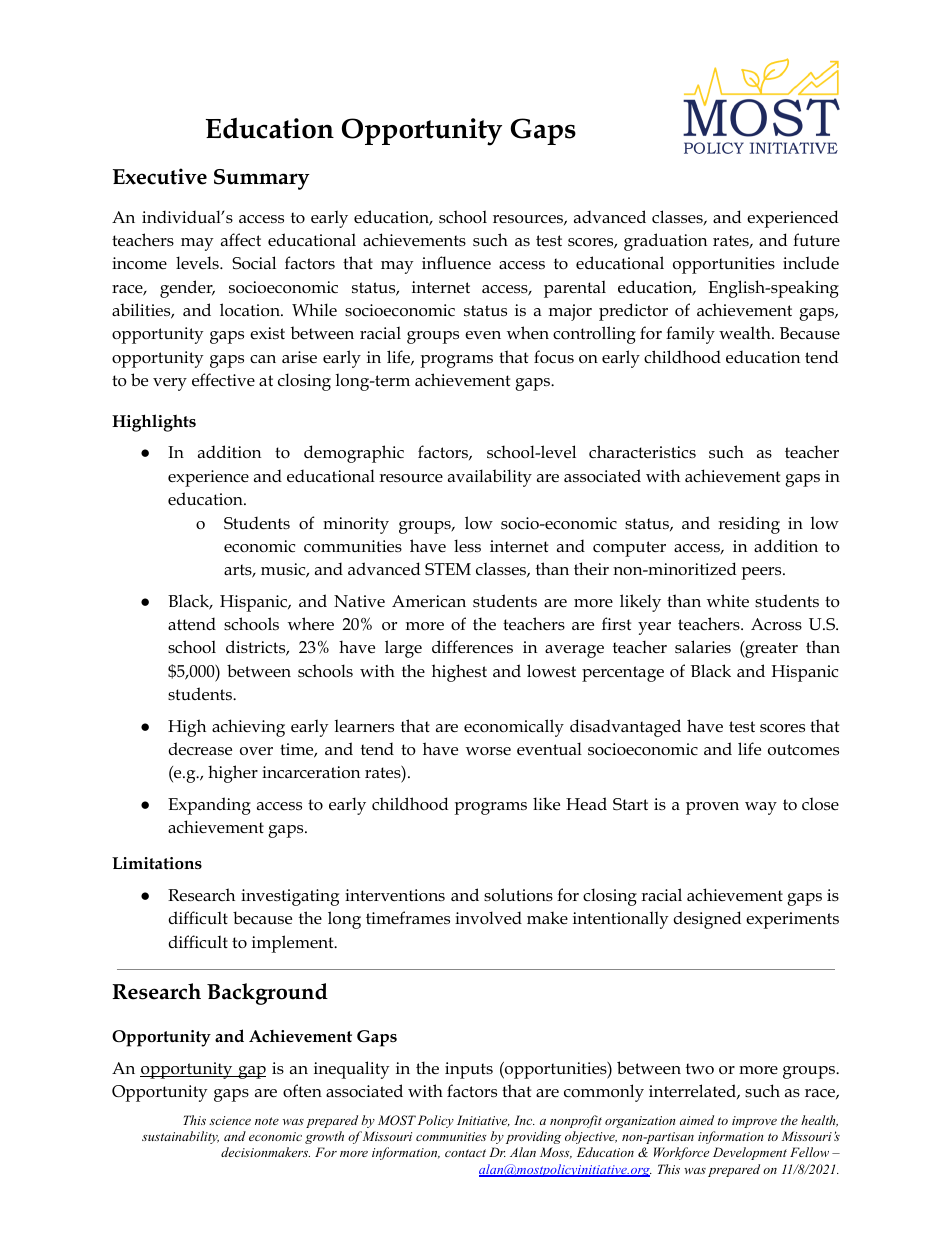 The image size is (952, 1233). Describe the element at coordinates (665, 242) in the document. I see `graduation` at that location.
